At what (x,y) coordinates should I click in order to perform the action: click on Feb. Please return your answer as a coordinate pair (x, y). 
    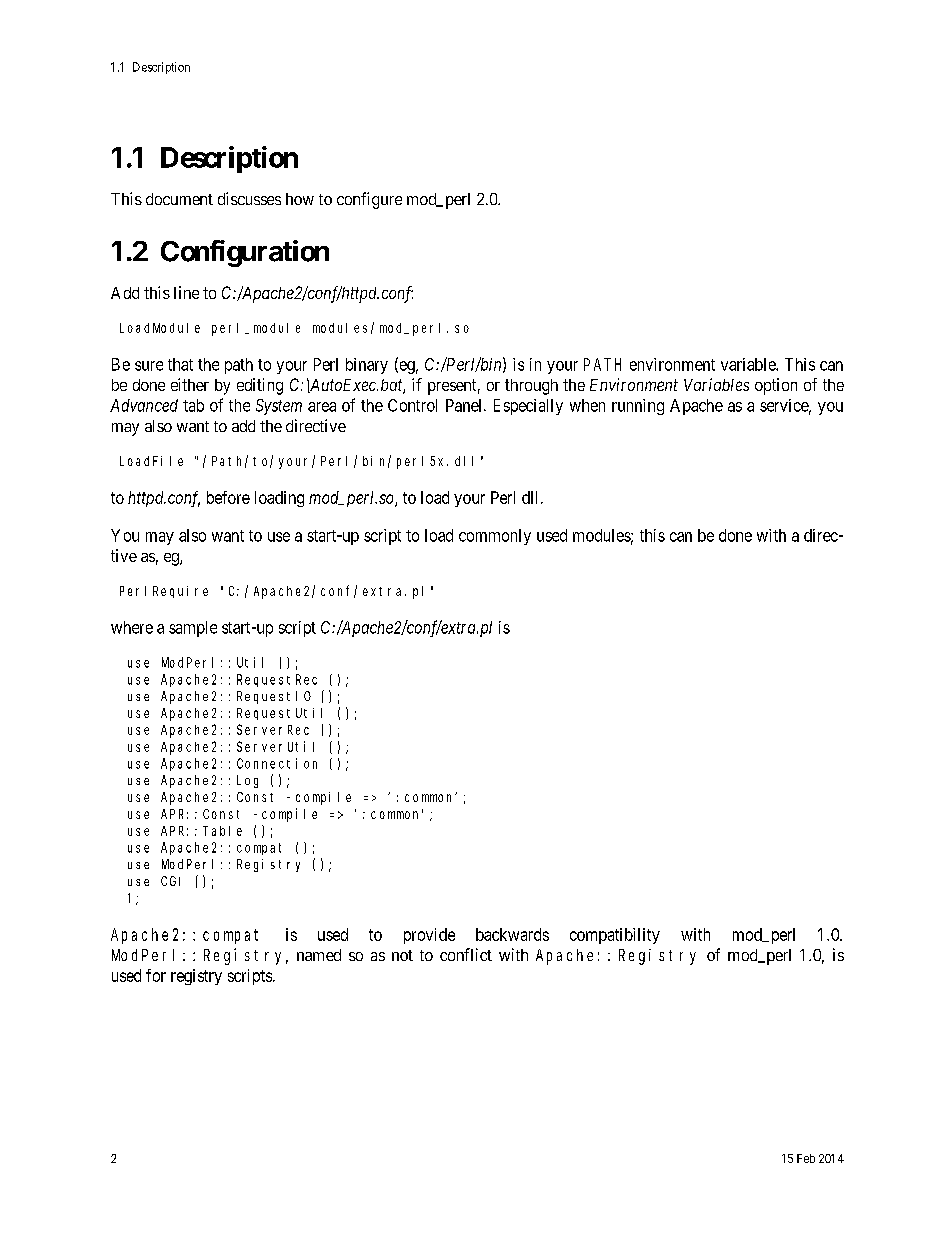
    Looking at the image, I should click on (806, 1158).
